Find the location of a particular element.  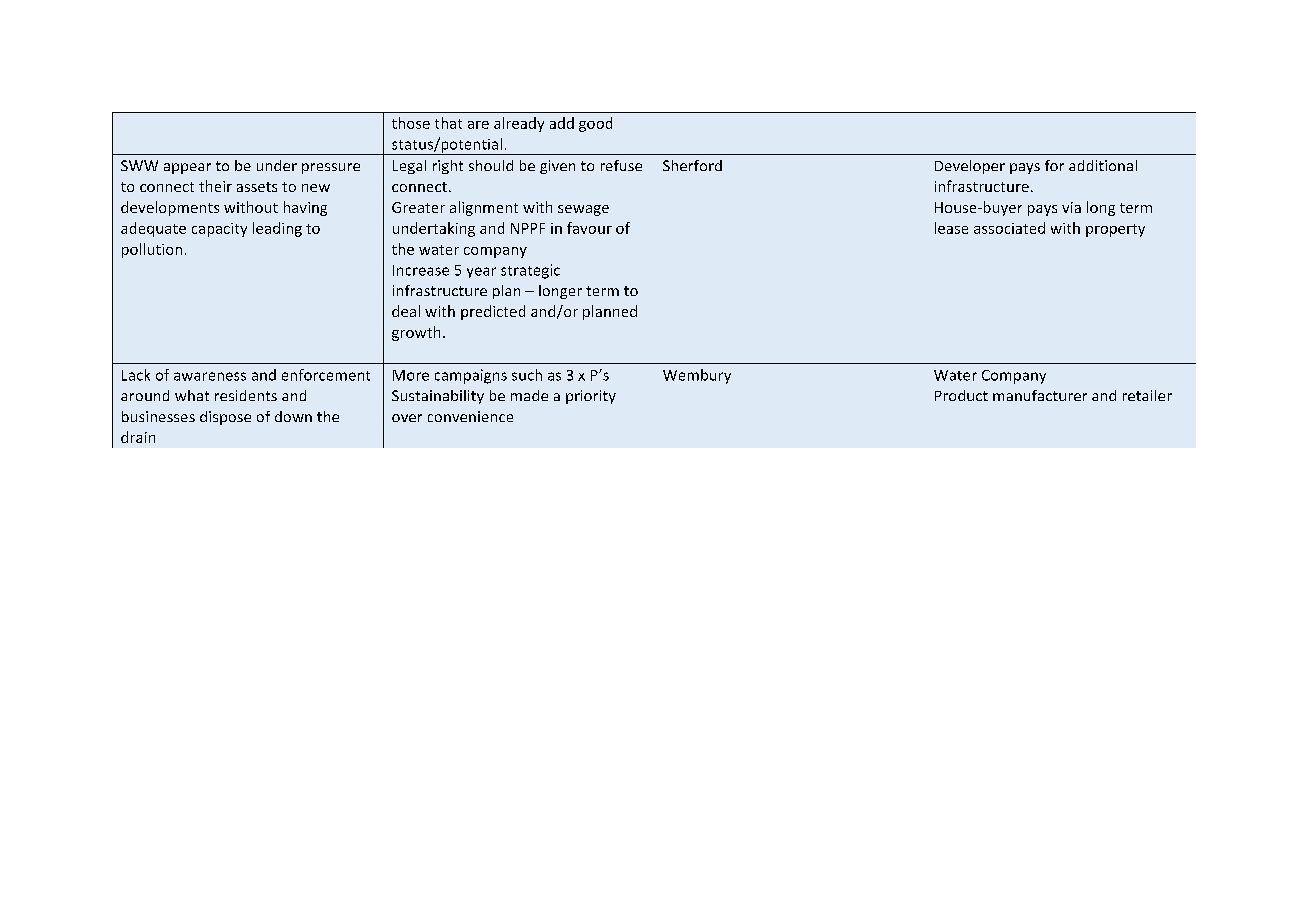

those is located at coordinates (411, 123).
